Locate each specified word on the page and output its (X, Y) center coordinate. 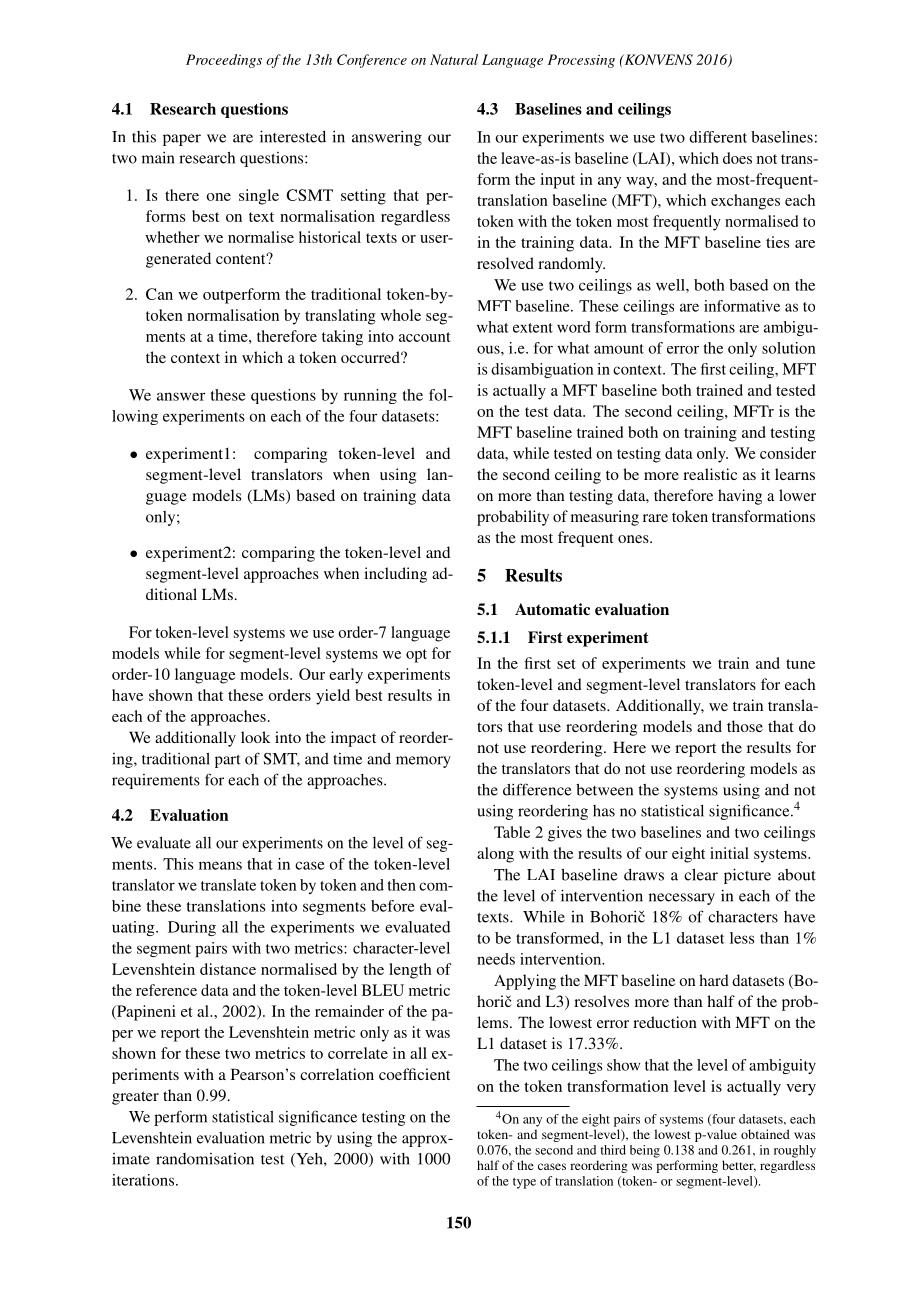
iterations (144, 1180)
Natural (454, 59)
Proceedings (224, 61)
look (255, 737)
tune (800, 664)
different (718, 137)
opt (416, 656)
